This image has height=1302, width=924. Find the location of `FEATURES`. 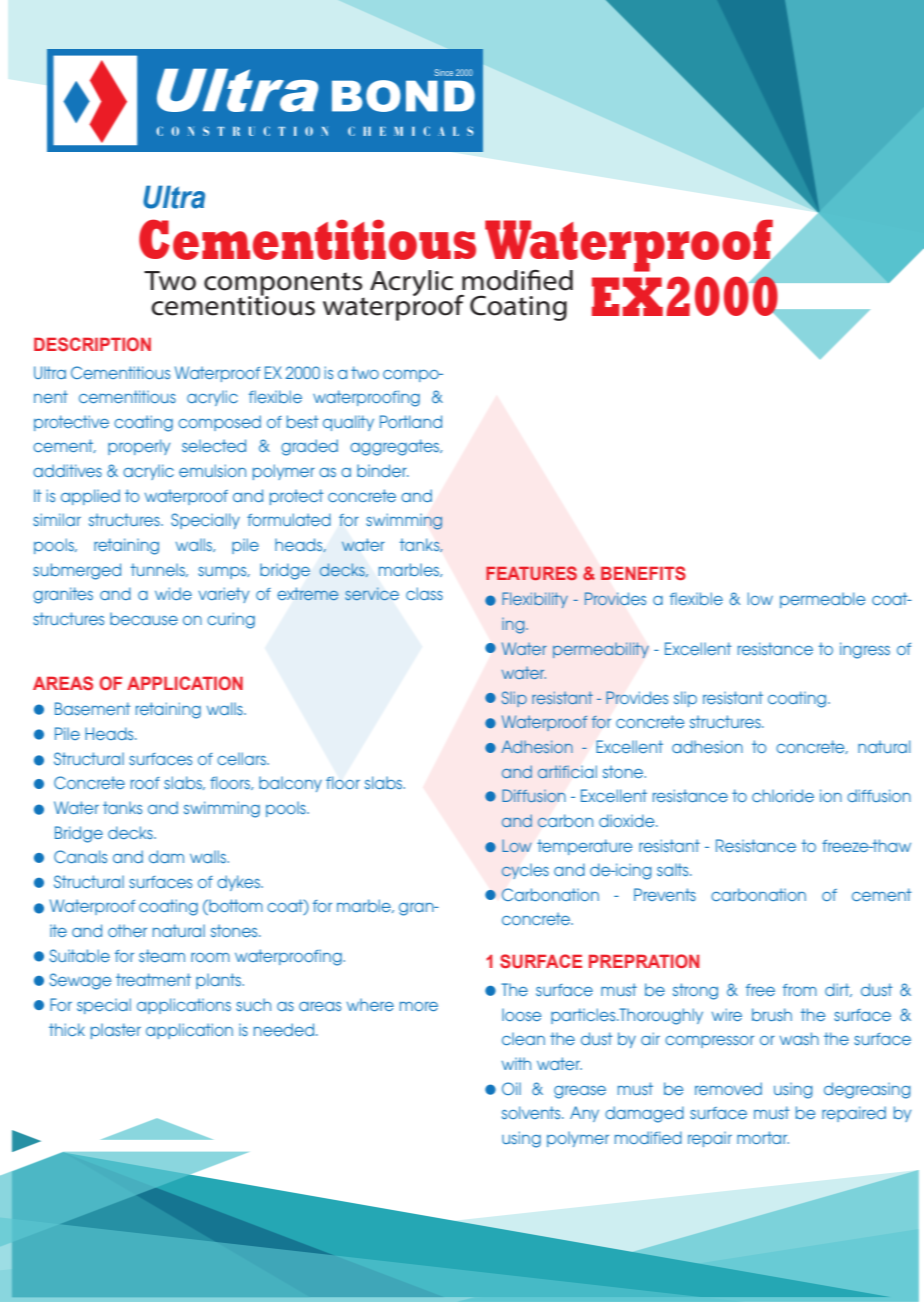

FEATURES is located at coordinates (531, 573).
